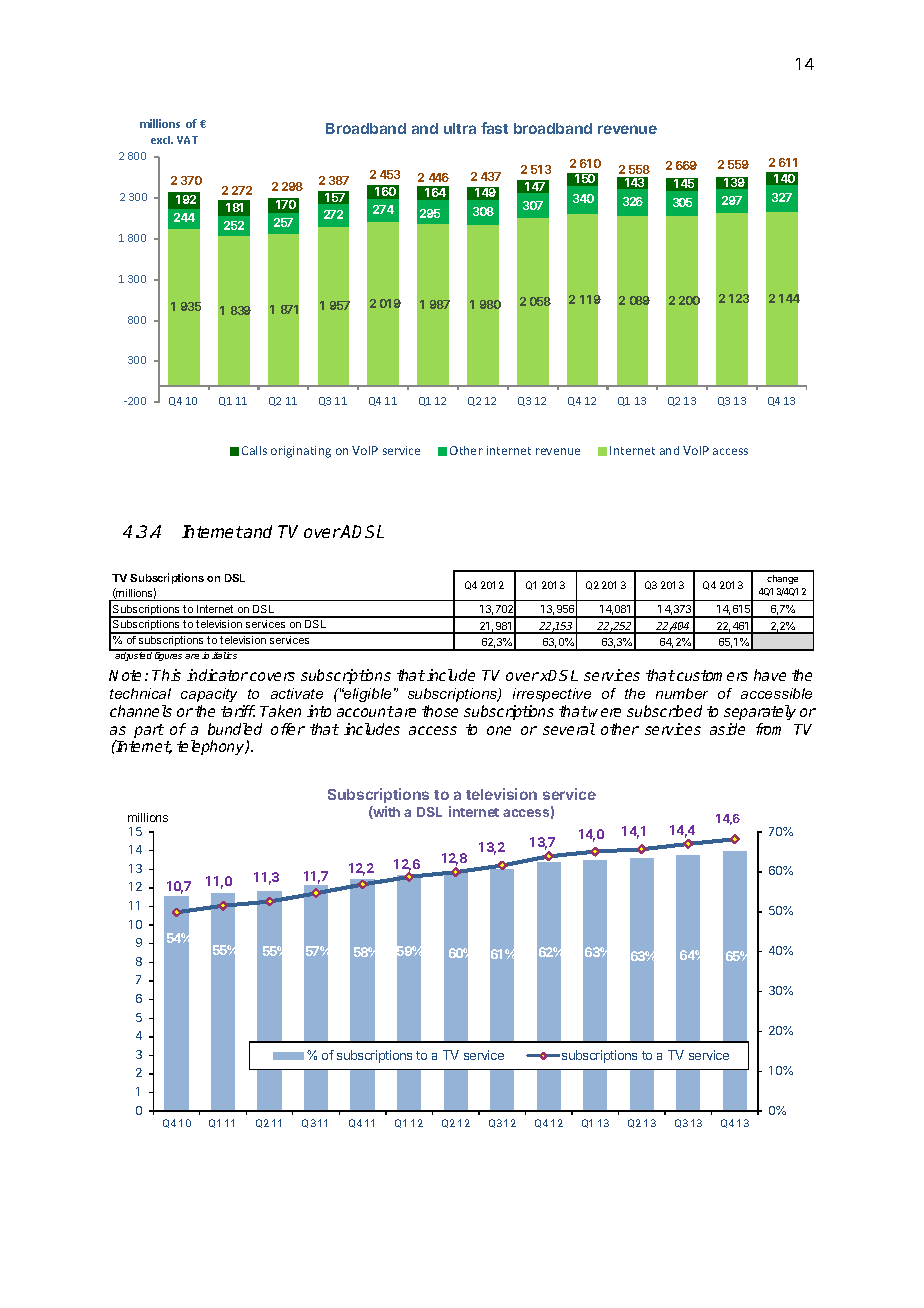 This document has height=1308, width=924. I want to click on Calls, so click(254, 450).
